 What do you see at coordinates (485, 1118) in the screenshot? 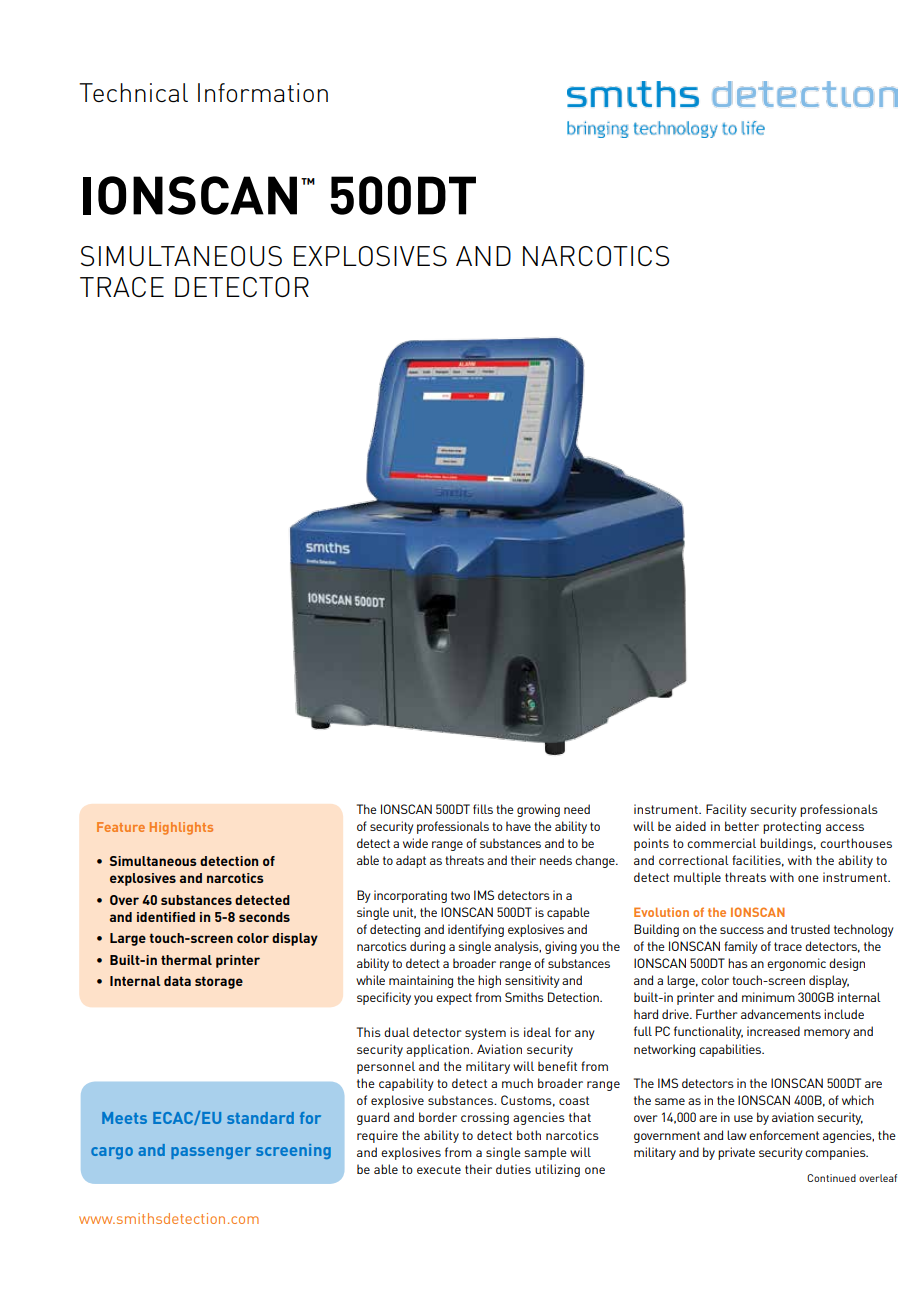
I see `crossing` at bounding box center [485, 1118].
